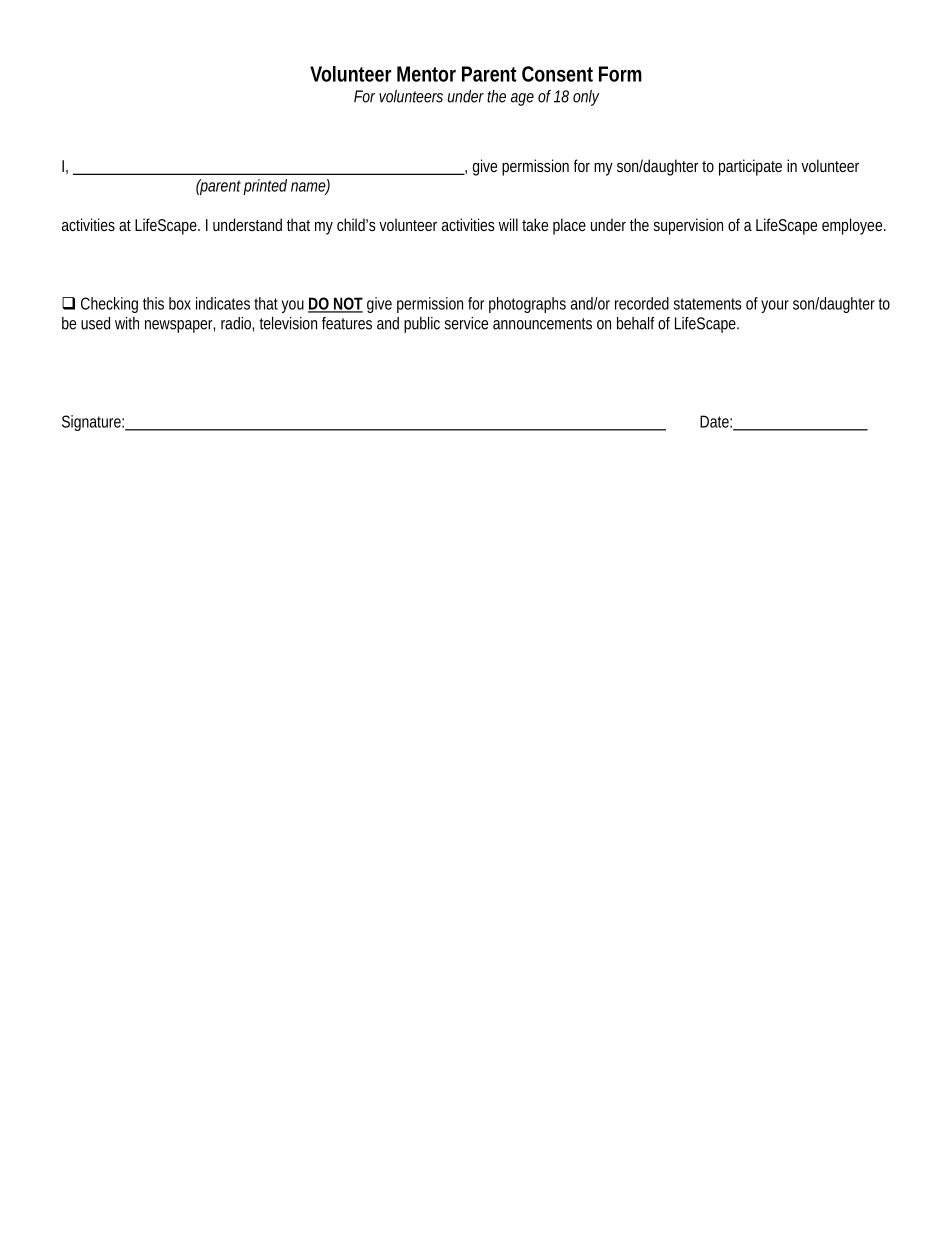 This screenshot has width=952, height=1233. Describe the element at coordinates (750, 167) in the screenshot. I see `participate` at that location.
